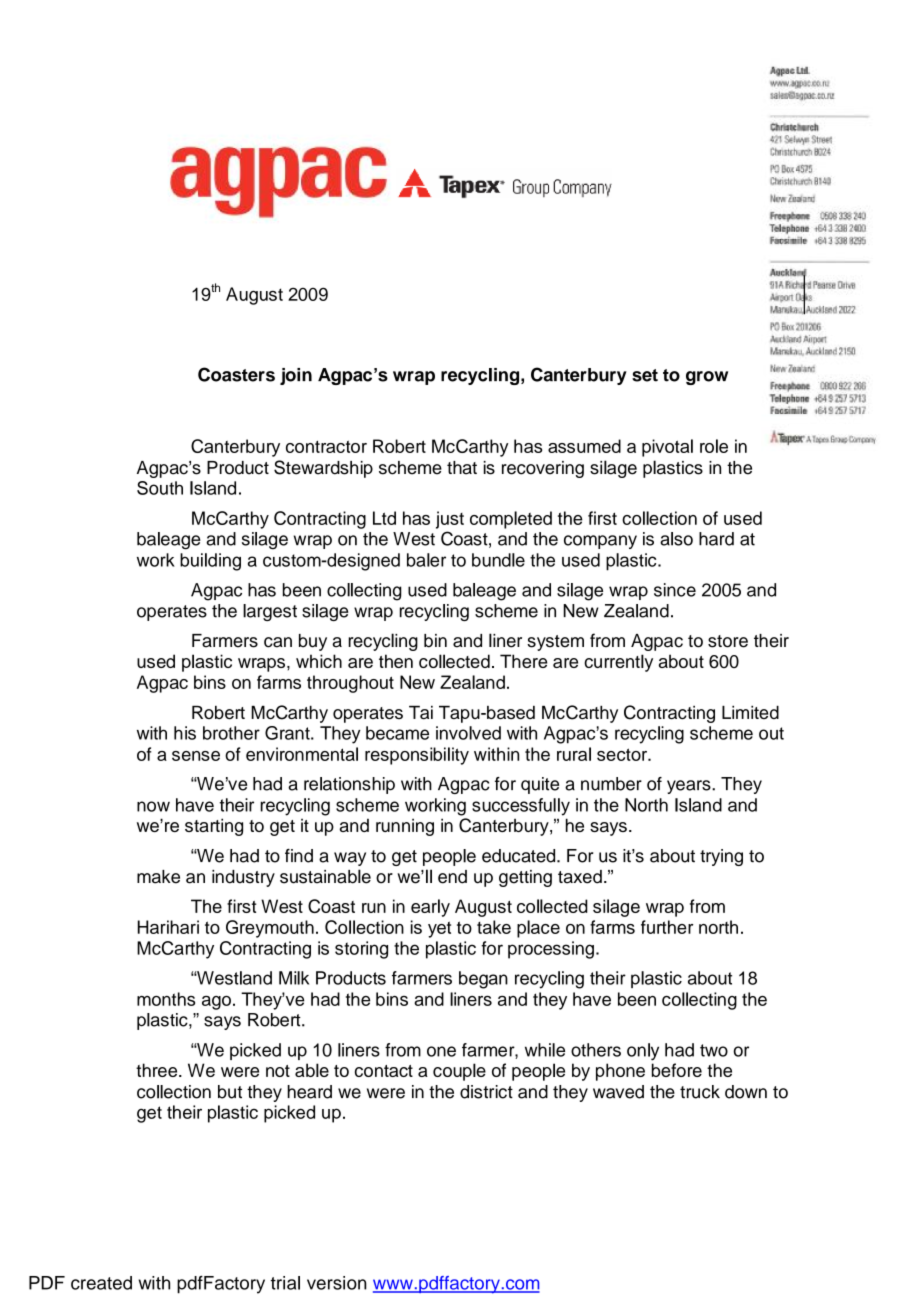 The width and height of the document is (924, 1308). Describe the element at coordinates (166, 999) in the document. I see `months` at that location.
